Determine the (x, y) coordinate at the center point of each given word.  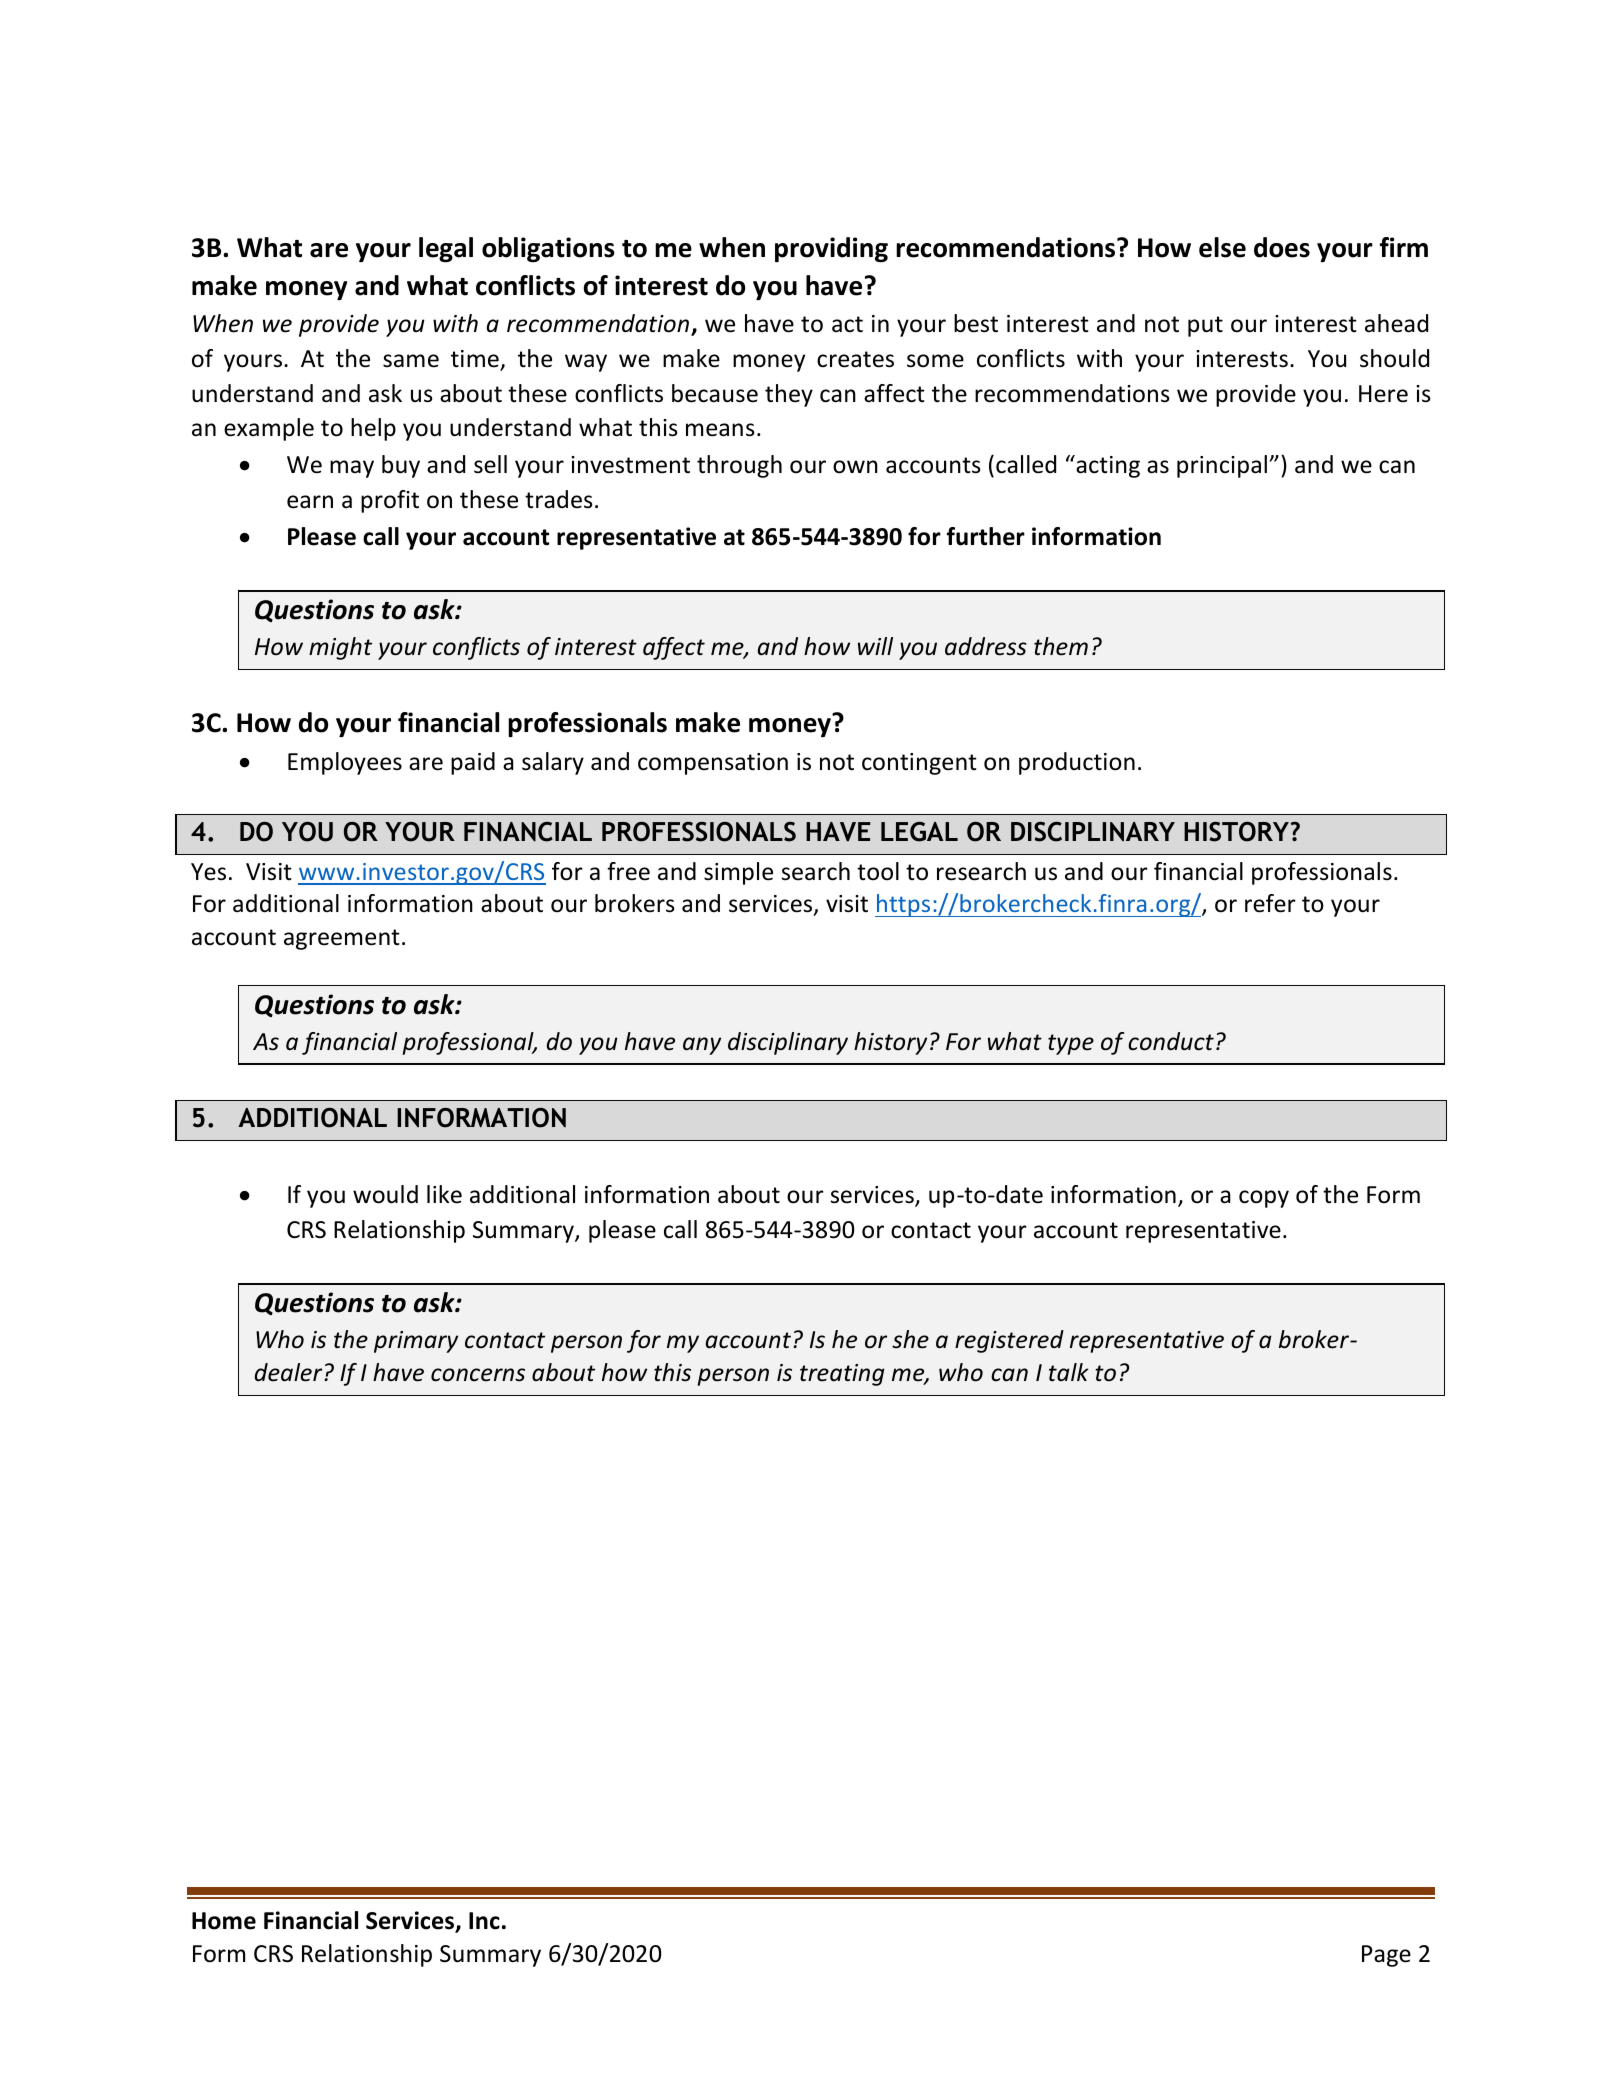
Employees (345, 763)
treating (842, 1375)
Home (224, 1921)
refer (1270, 903)
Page (1386, 1956)
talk (1069, 1372)
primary (416, 1342)
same (411, 361)
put (1205, 326)
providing (831, 250)
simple (738, 873)
